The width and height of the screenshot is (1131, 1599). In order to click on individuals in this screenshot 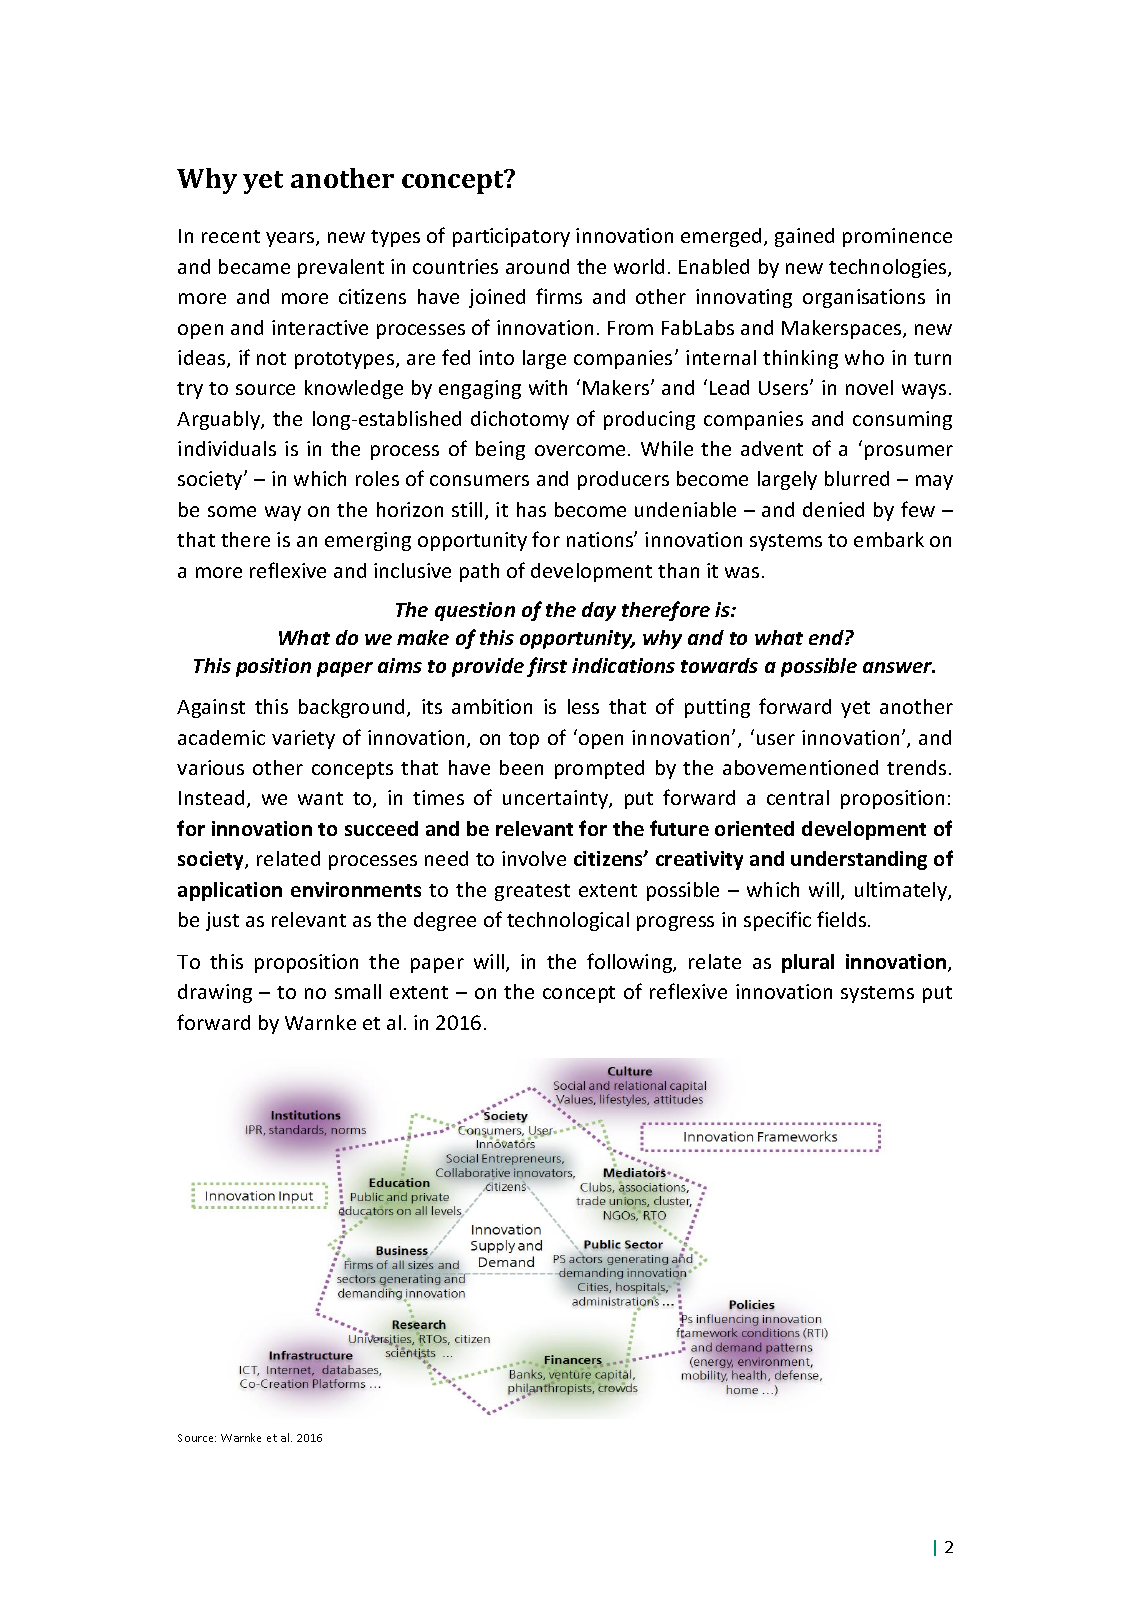, I will do `click(227, 448)`.
